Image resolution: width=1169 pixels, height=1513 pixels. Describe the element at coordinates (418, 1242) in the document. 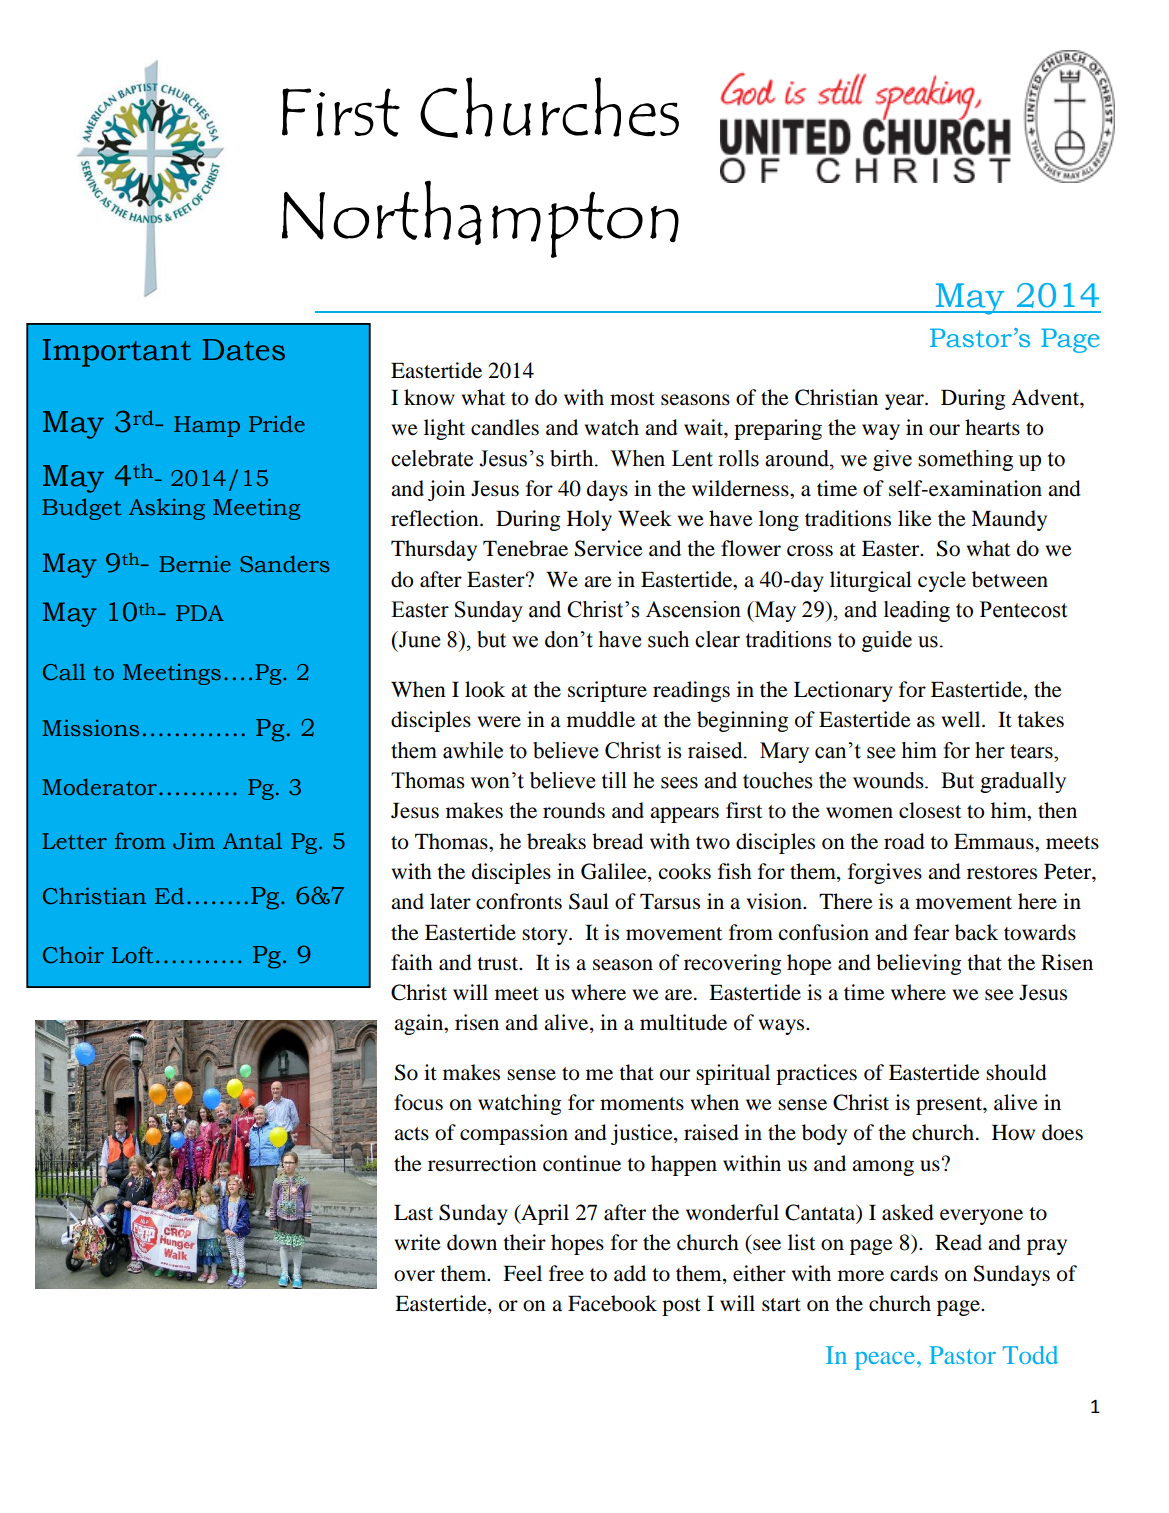

I see `write` at that location.
